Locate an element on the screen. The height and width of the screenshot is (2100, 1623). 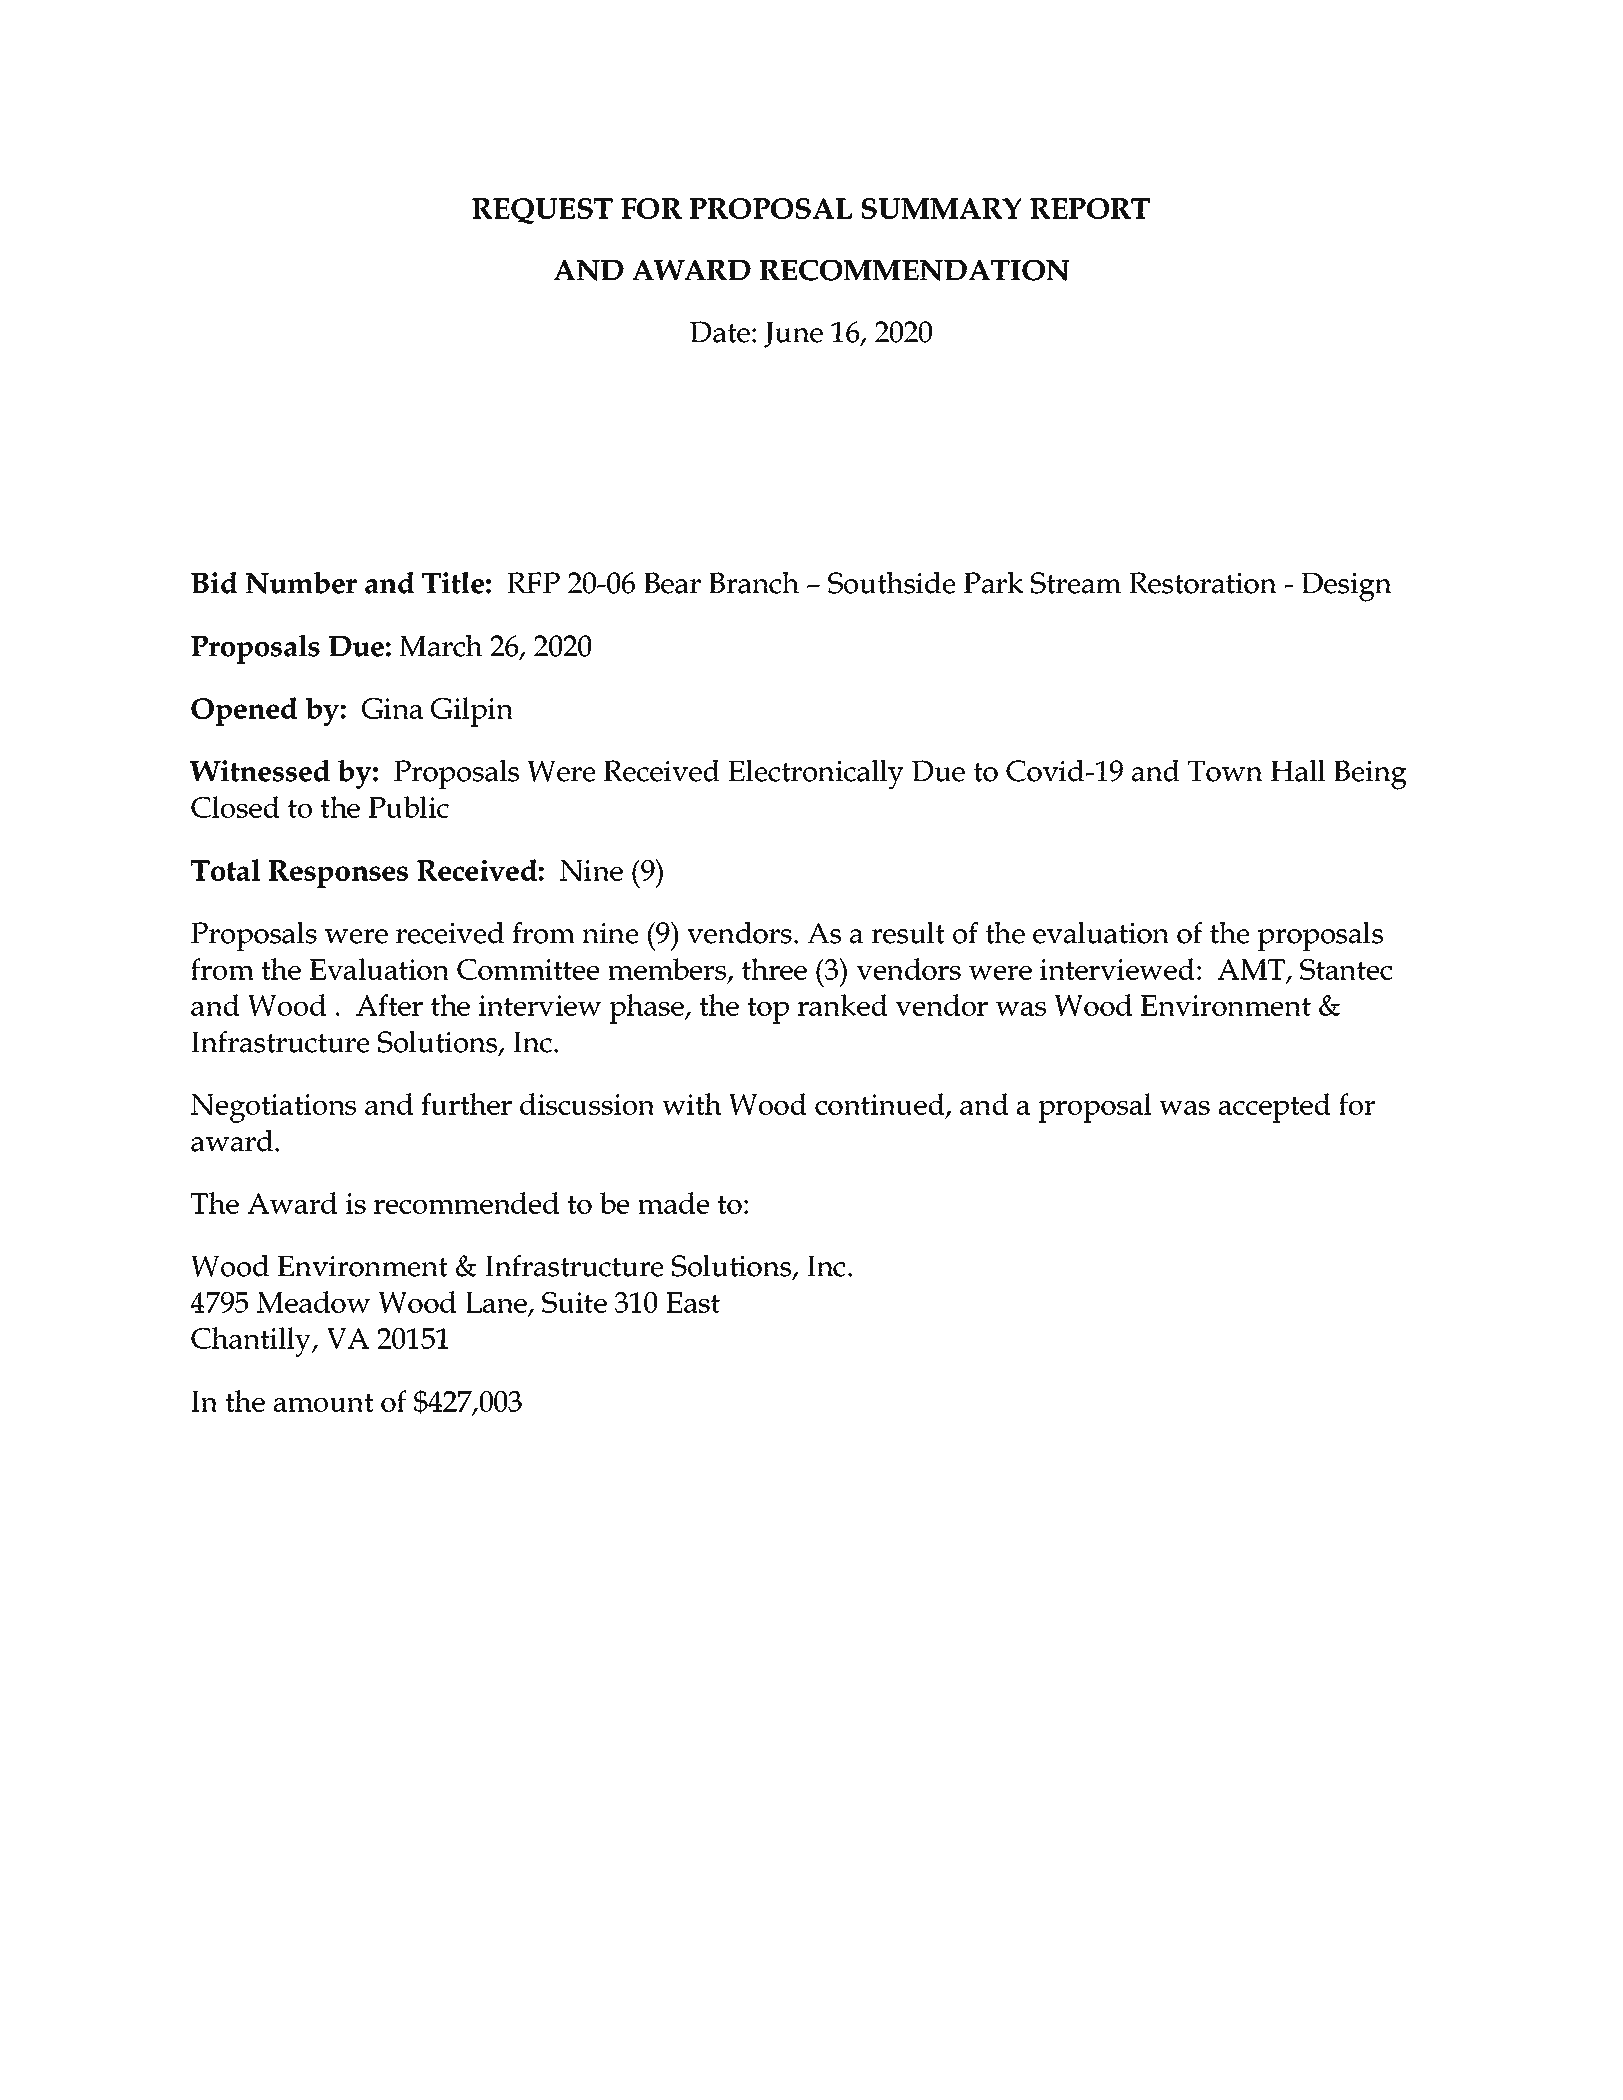
Town is located at coordinates (1225, 771).
